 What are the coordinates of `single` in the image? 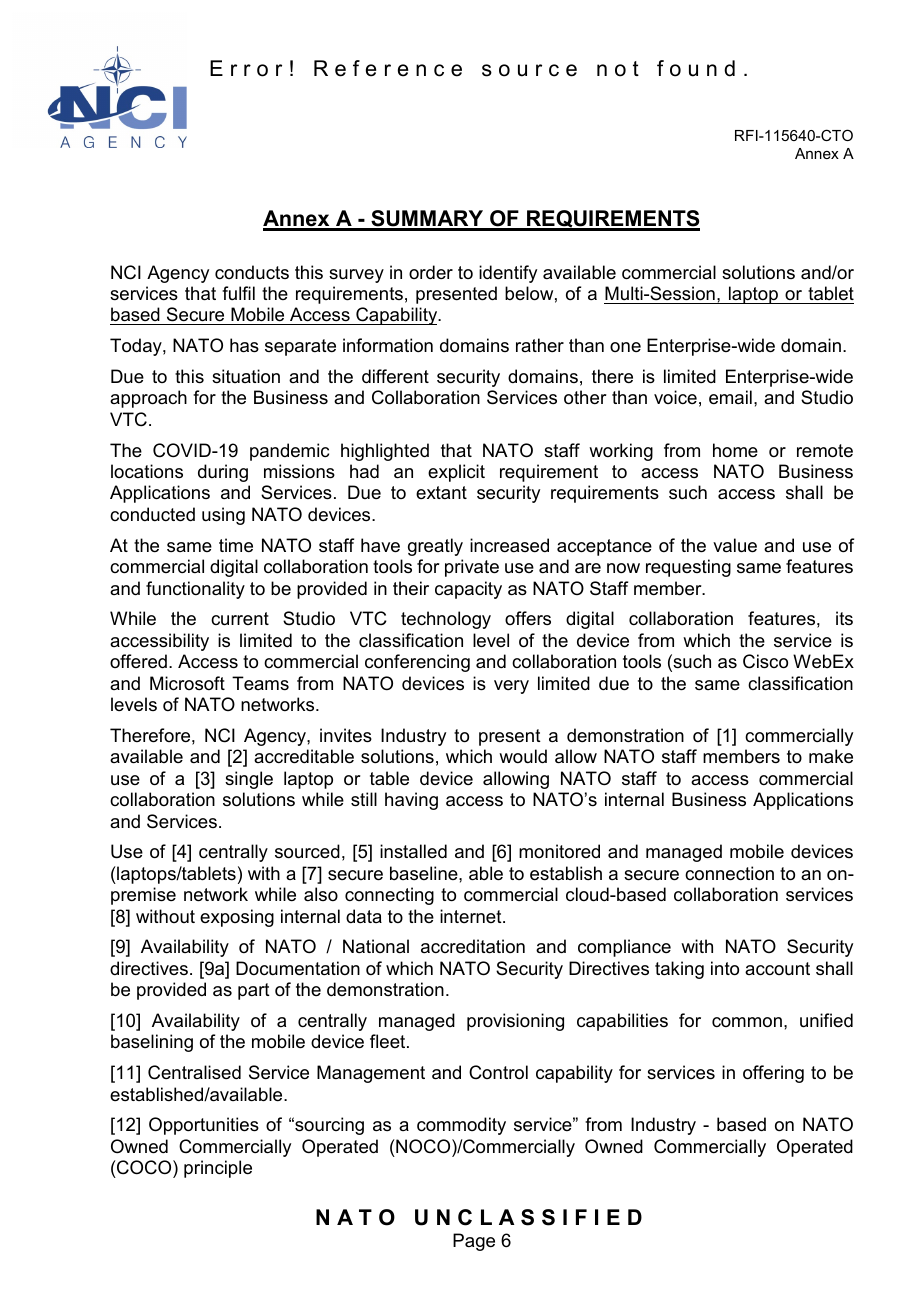 It's located at (249, 780).
